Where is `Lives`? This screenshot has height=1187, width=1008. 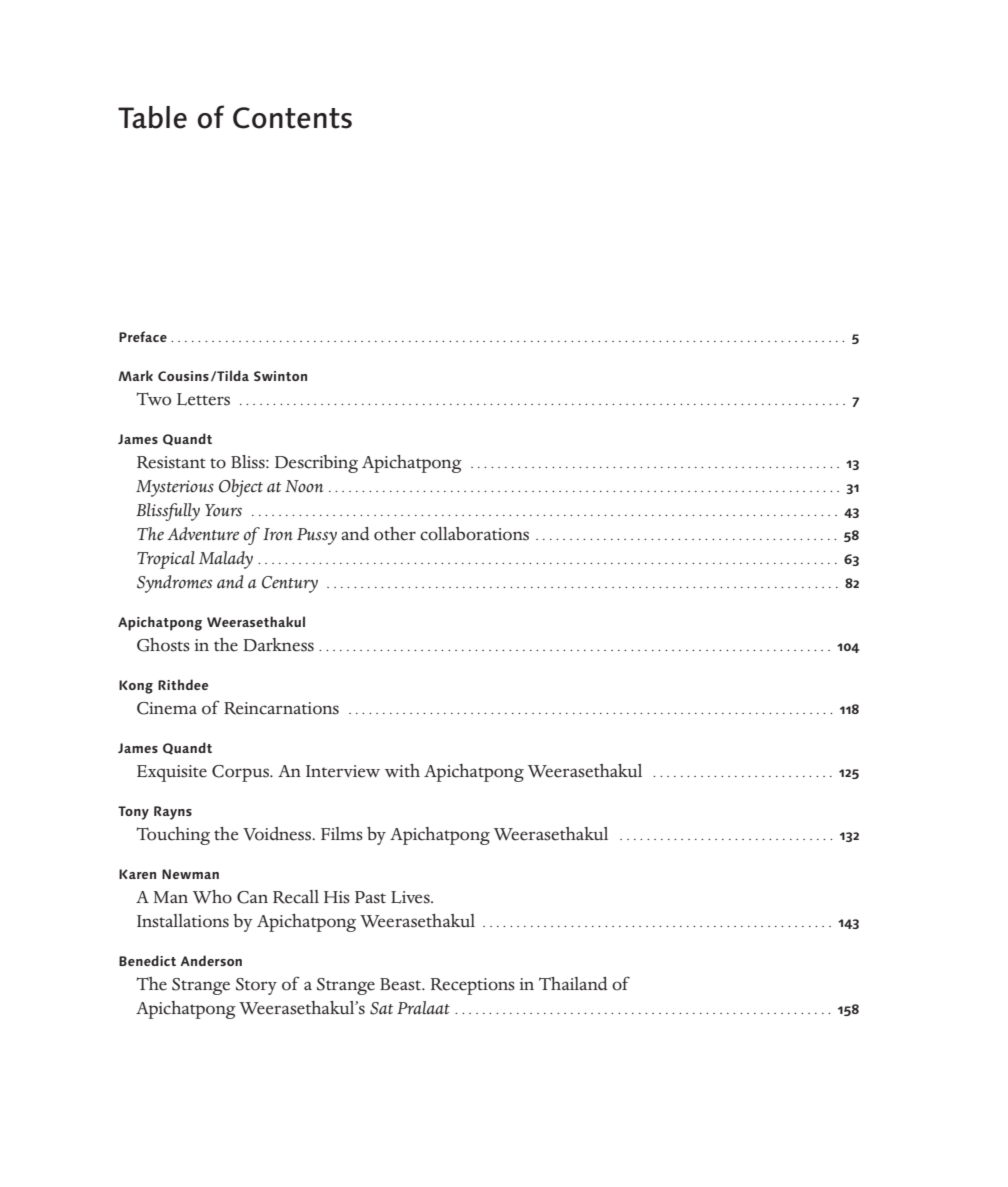 Lives is located at coordinates (411, 897).
